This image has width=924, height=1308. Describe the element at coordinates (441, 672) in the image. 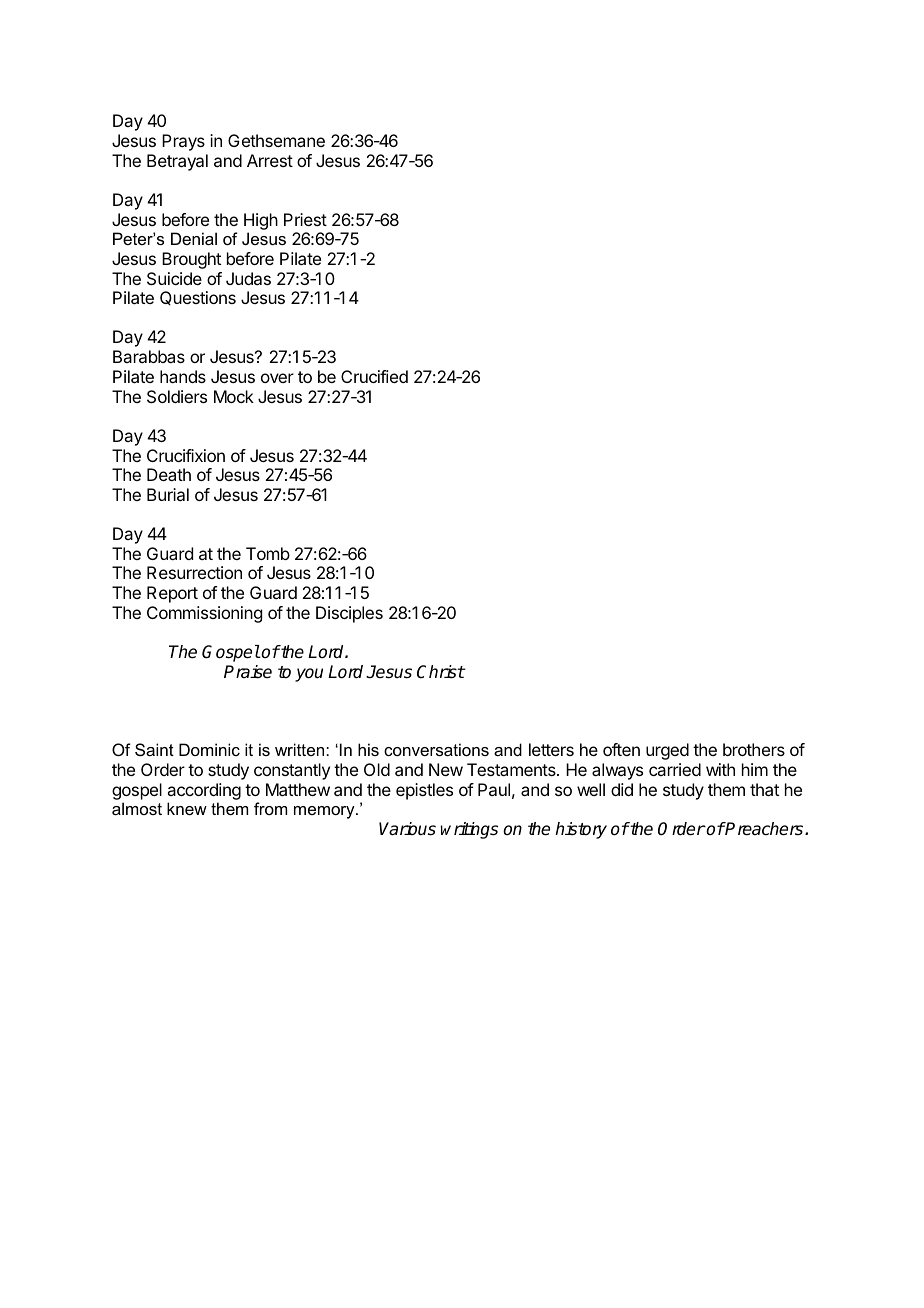

I see `Christ` at that location.
